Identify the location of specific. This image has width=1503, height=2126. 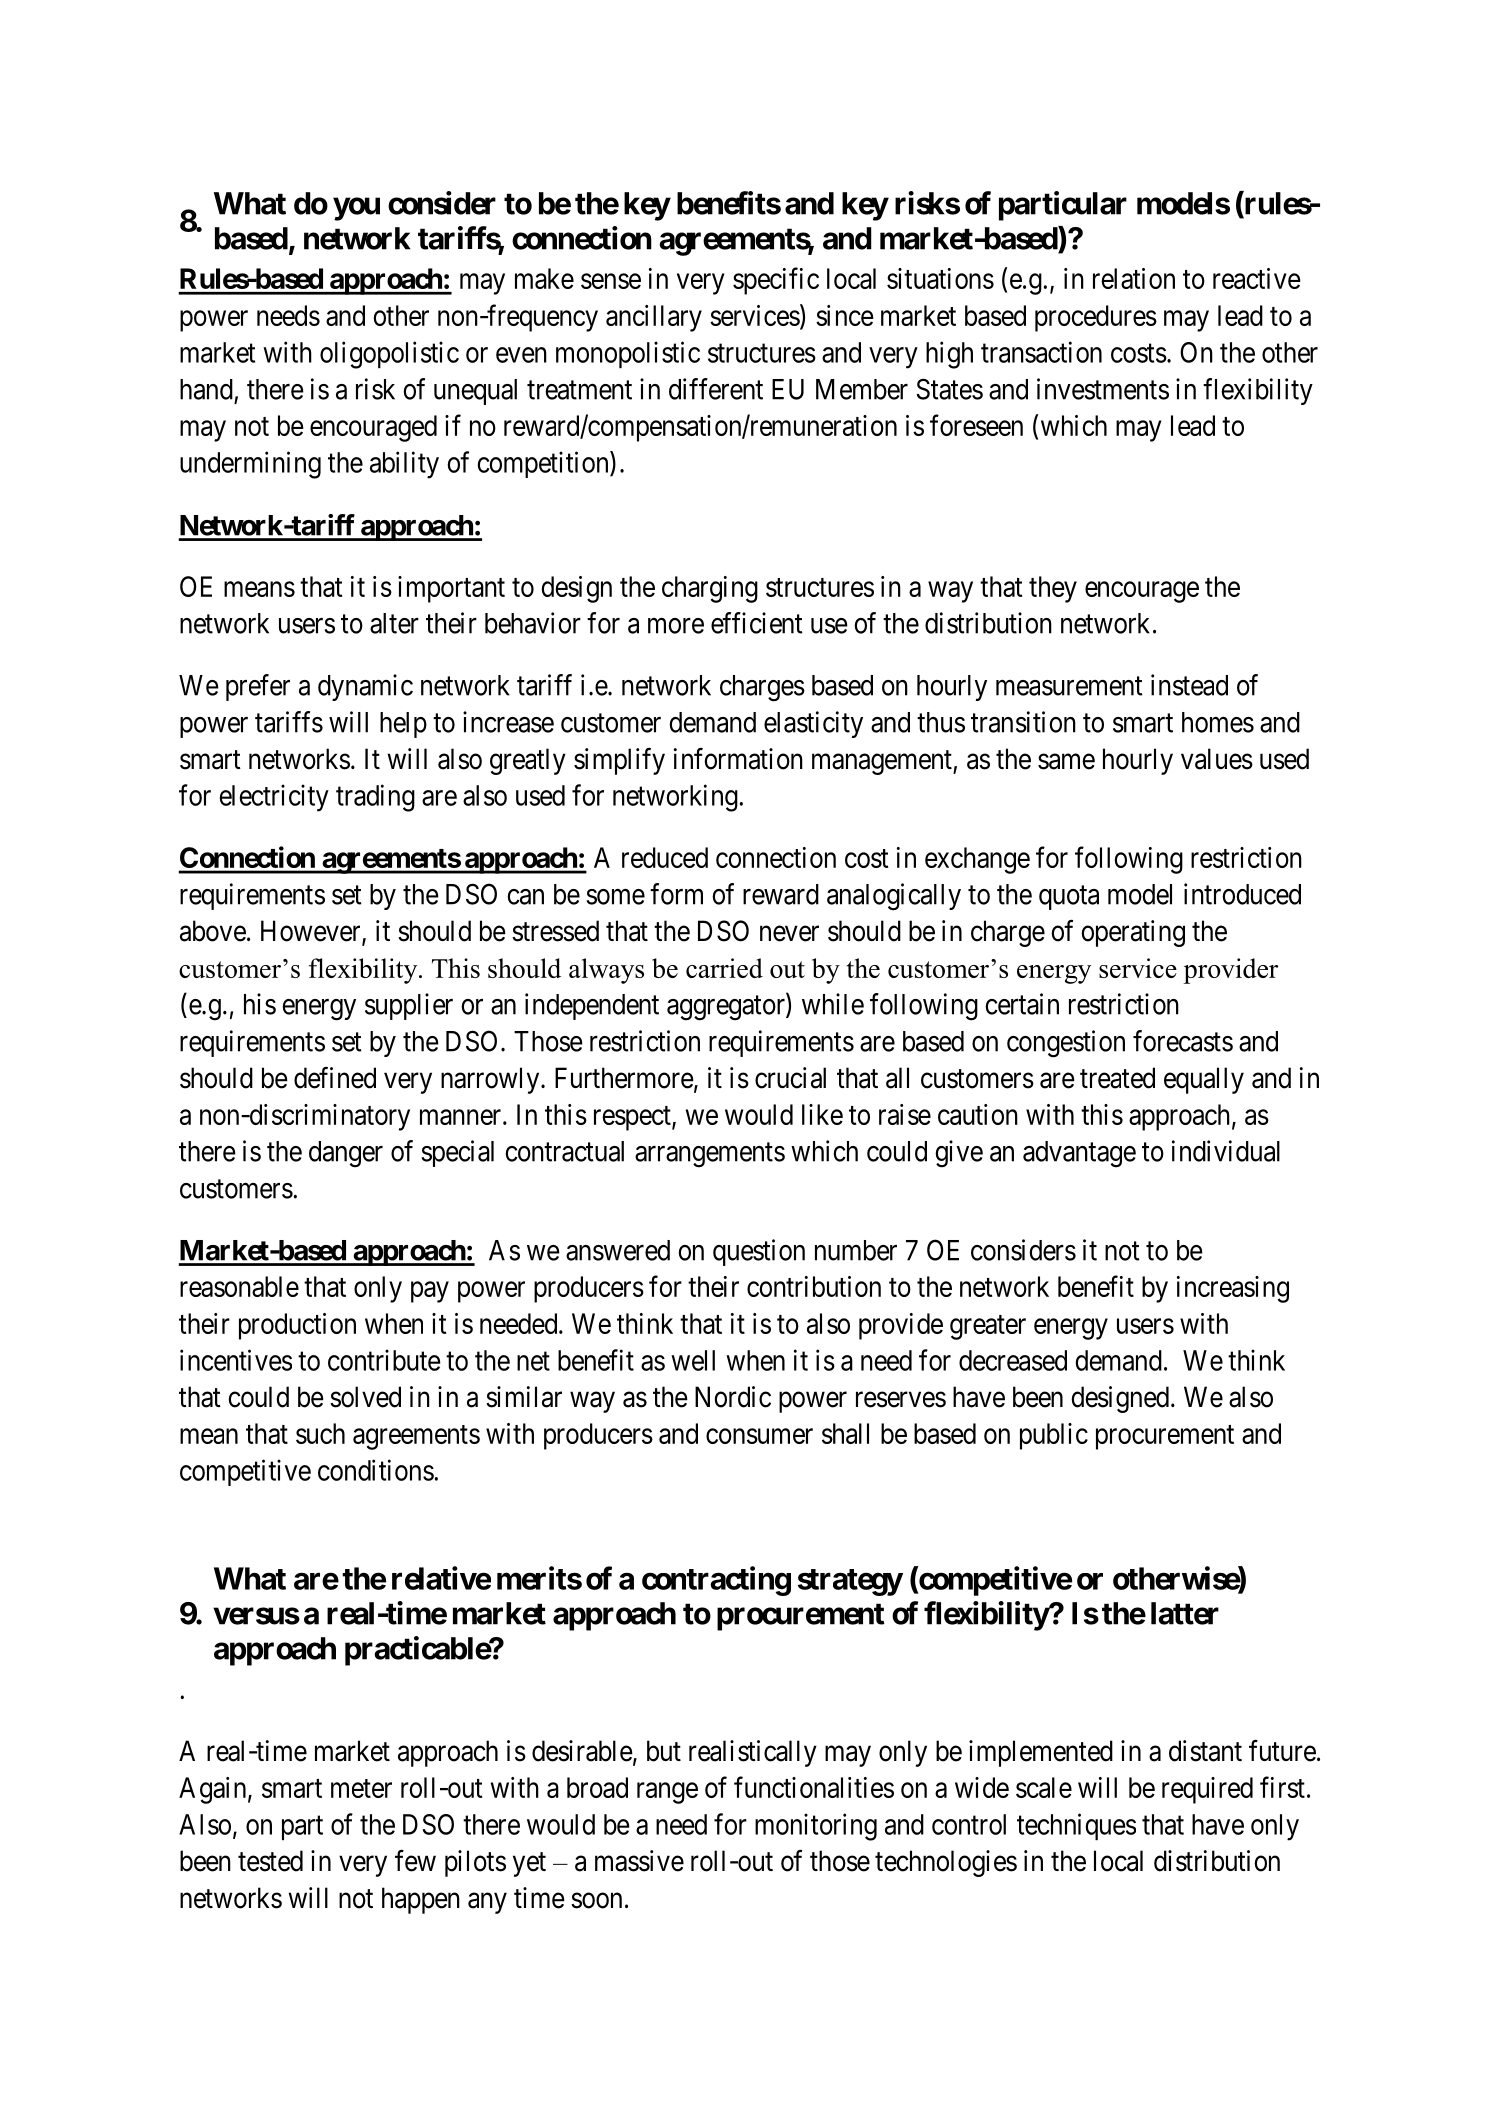
(776, 281).
